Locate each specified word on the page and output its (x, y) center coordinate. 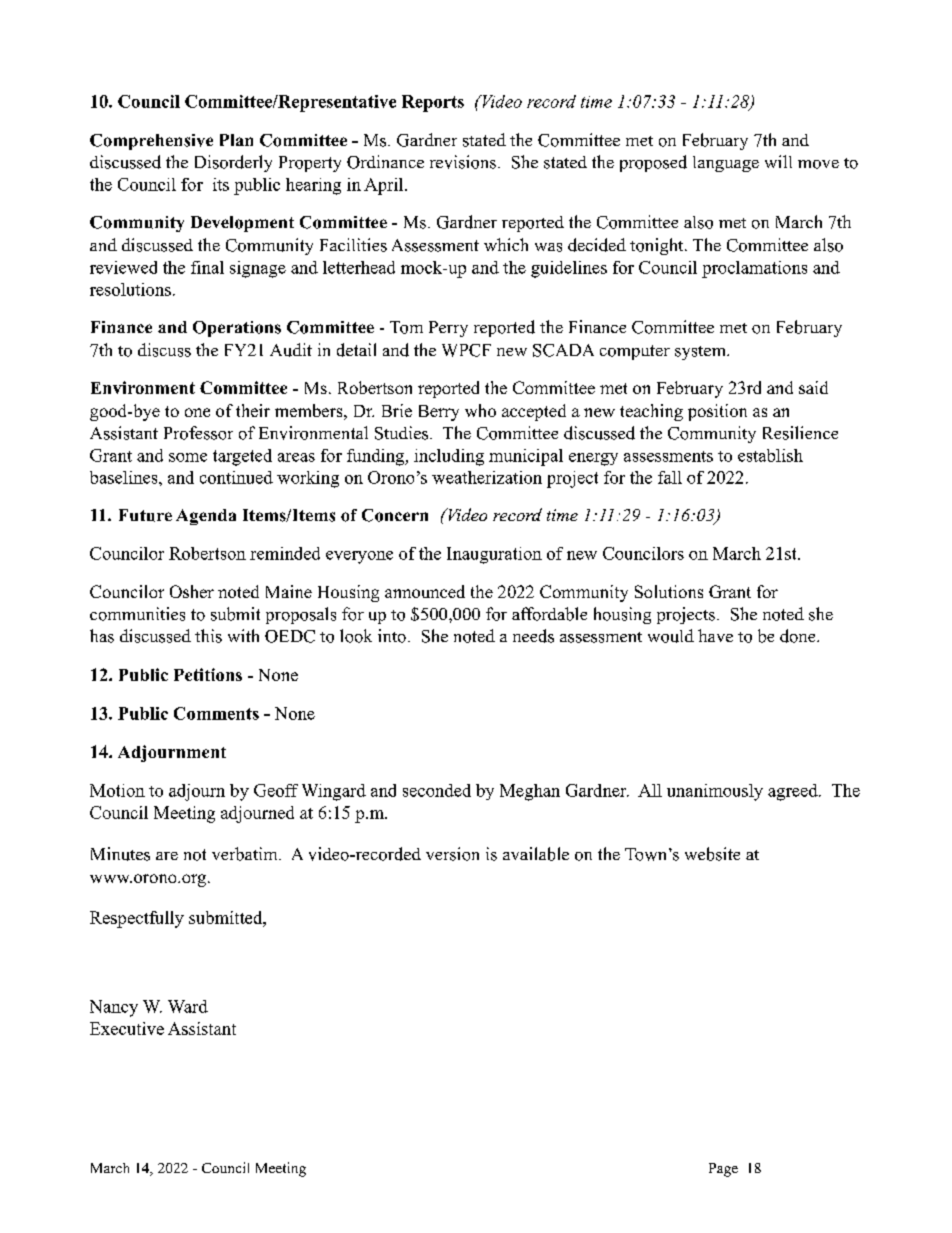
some (188, 457)
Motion (117, 790)
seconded (437, 790)
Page (723, 1170)
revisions (463, 162)
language (726, 164)
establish (770, 455)
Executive (127, 1028)
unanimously (715, 792)
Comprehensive (151, 142)
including (449, 457)
